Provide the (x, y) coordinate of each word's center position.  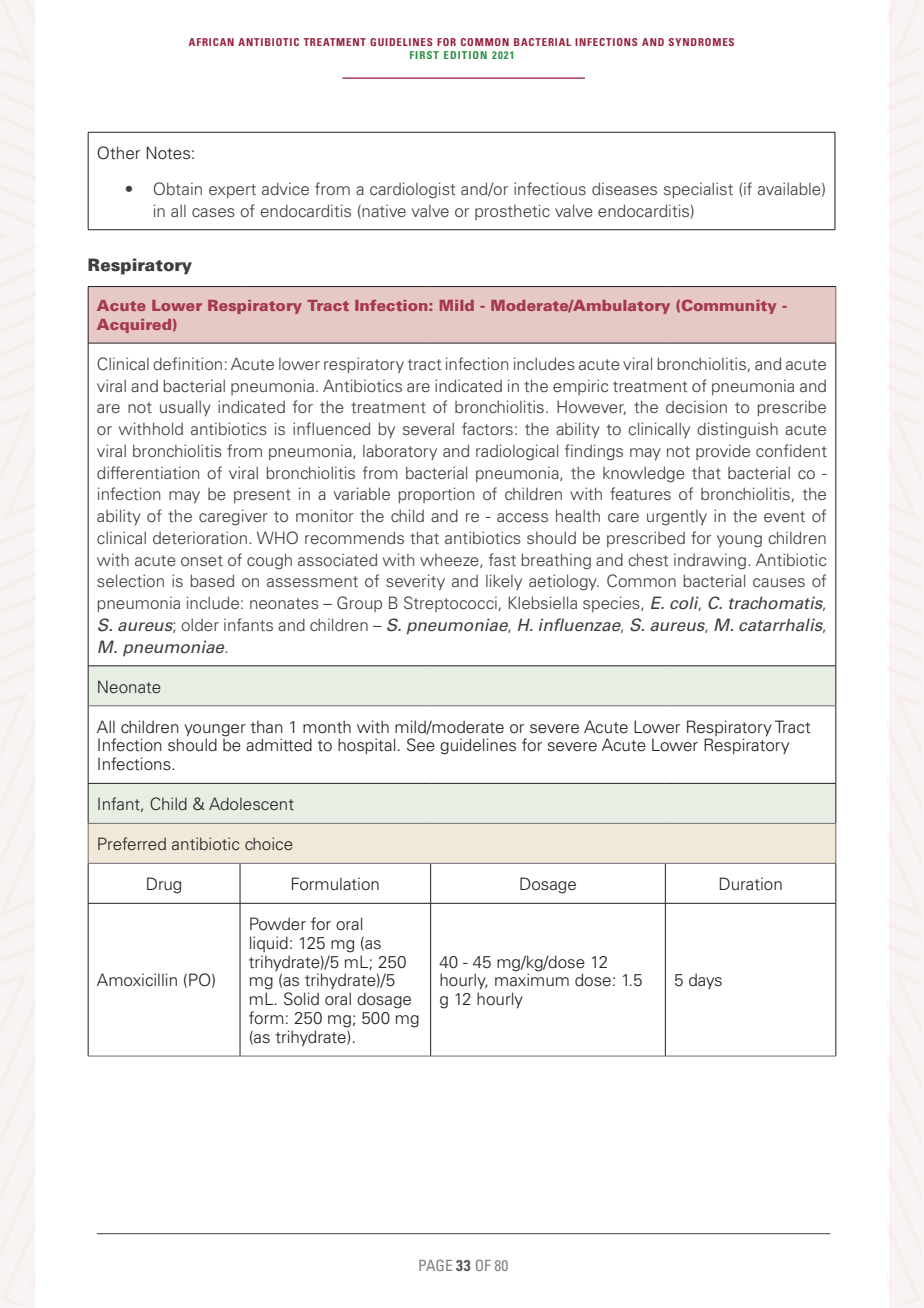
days (705, 981)
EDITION (465, 55)
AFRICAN (211, 42)
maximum (532, 980)
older (200, 624)
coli (685, 603)
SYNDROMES (701, 42)
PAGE (435, 1265)
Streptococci (451, 604)
